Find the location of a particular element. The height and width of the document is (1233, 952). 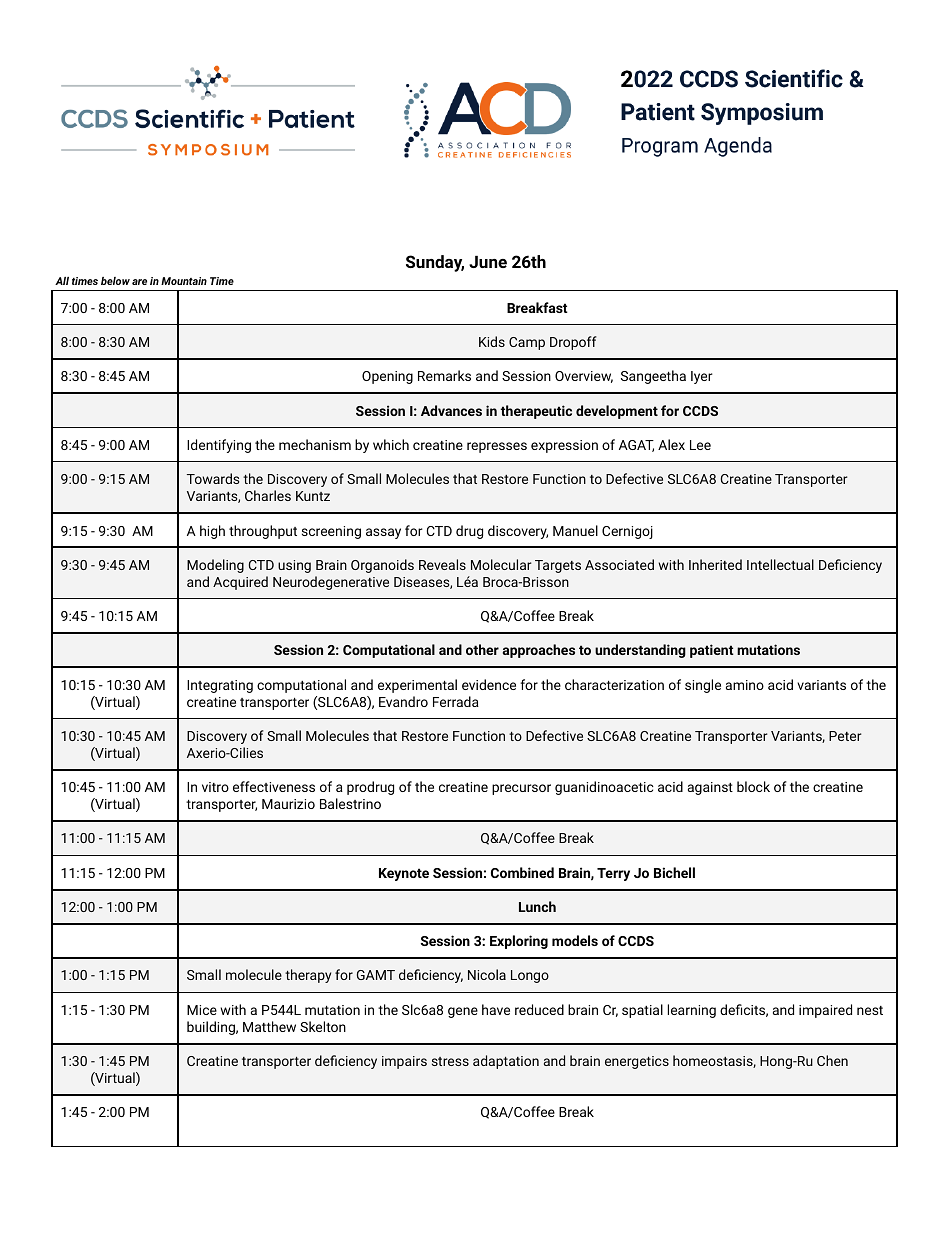

Mice is located at coordinates (202, 1010).
